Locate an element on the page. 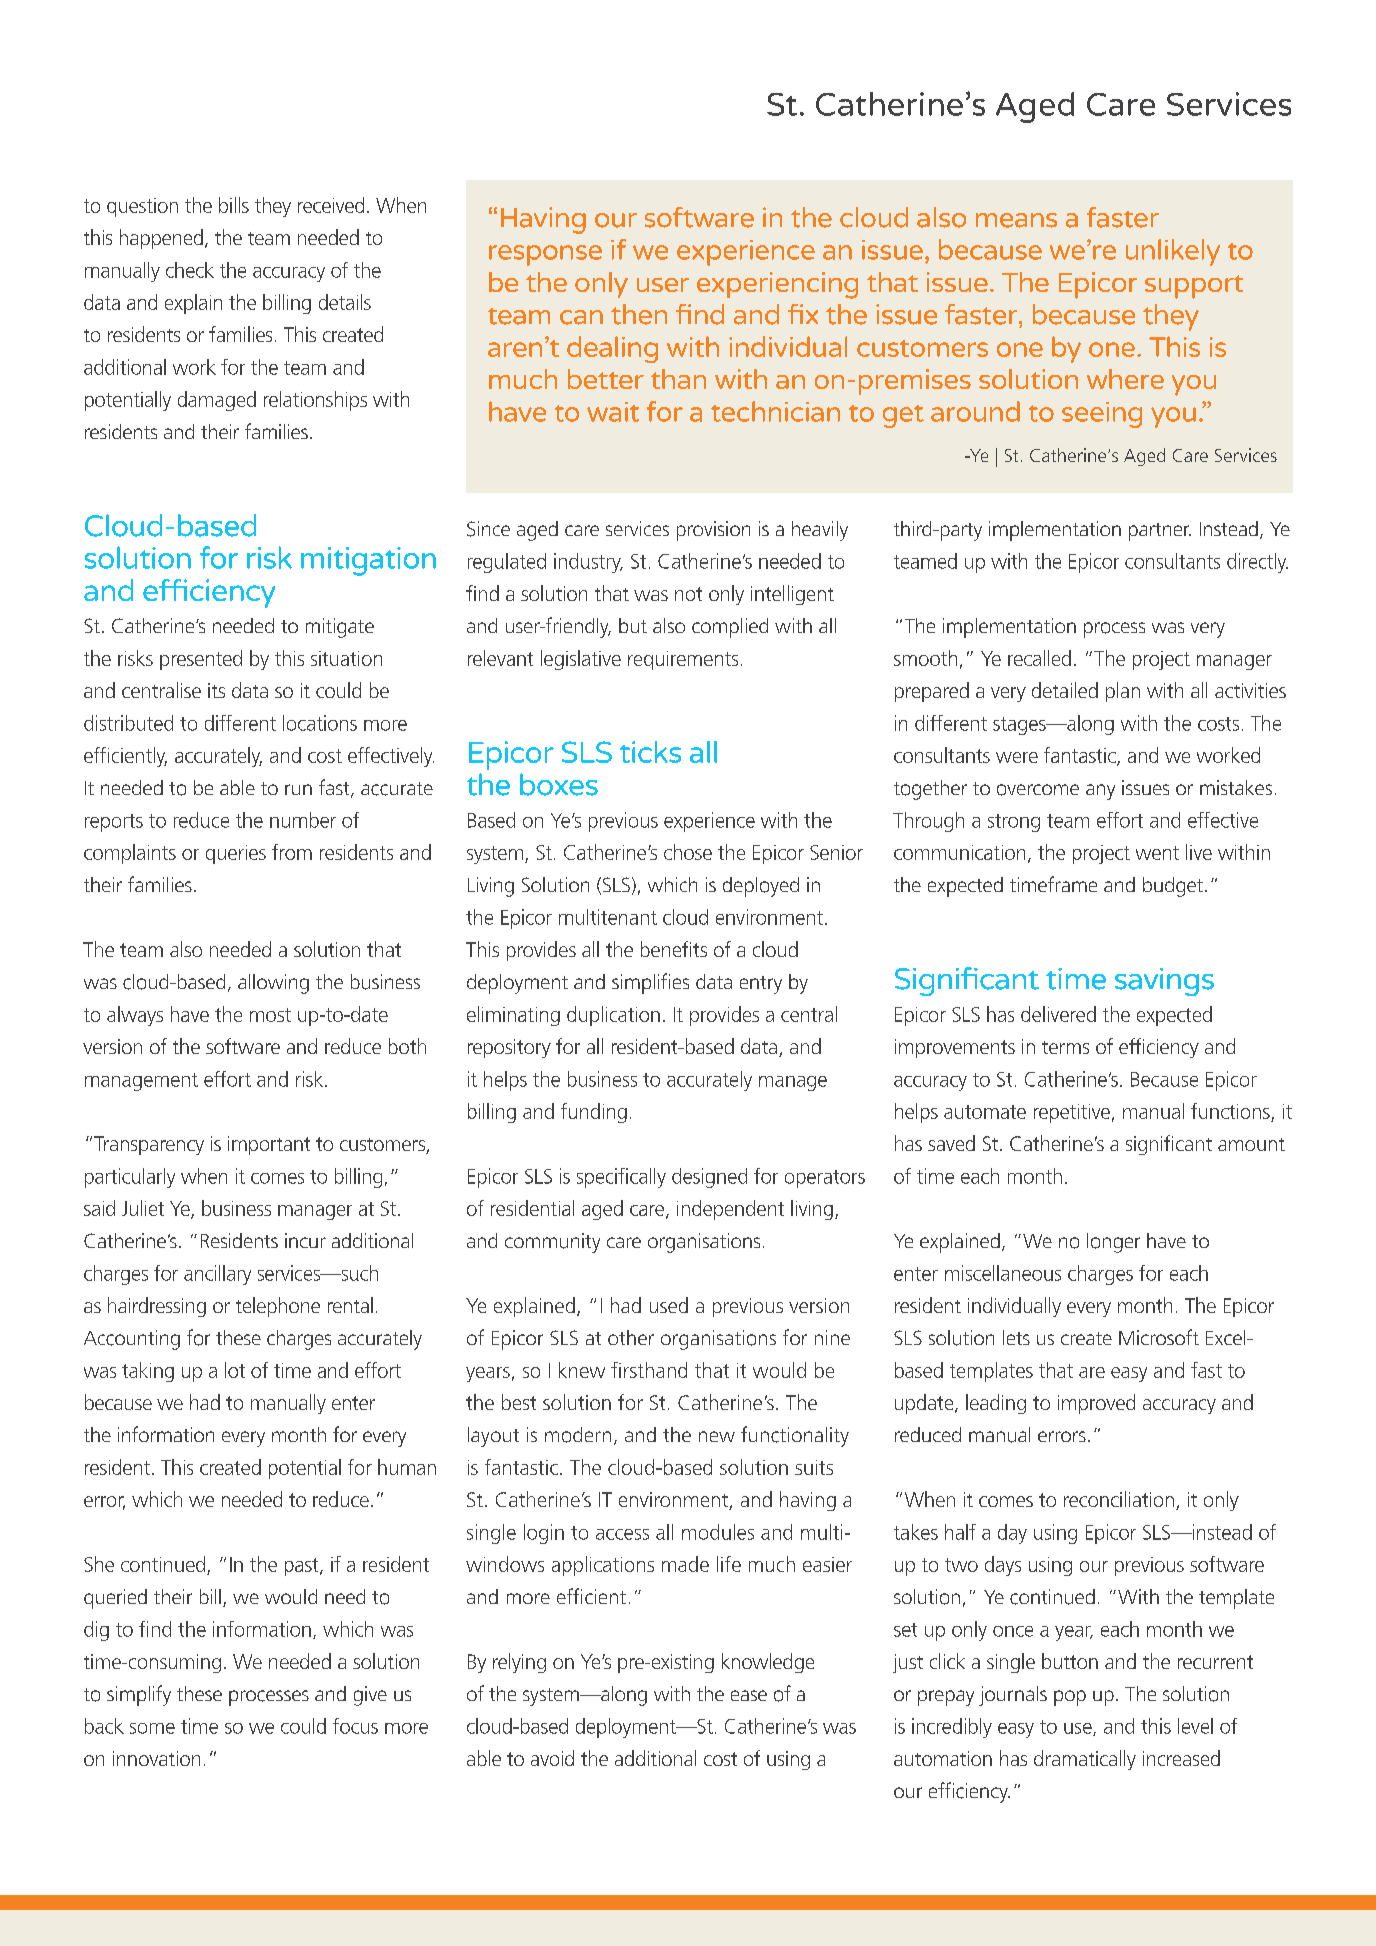  unlikely is located at coordinates (1173, 252).
